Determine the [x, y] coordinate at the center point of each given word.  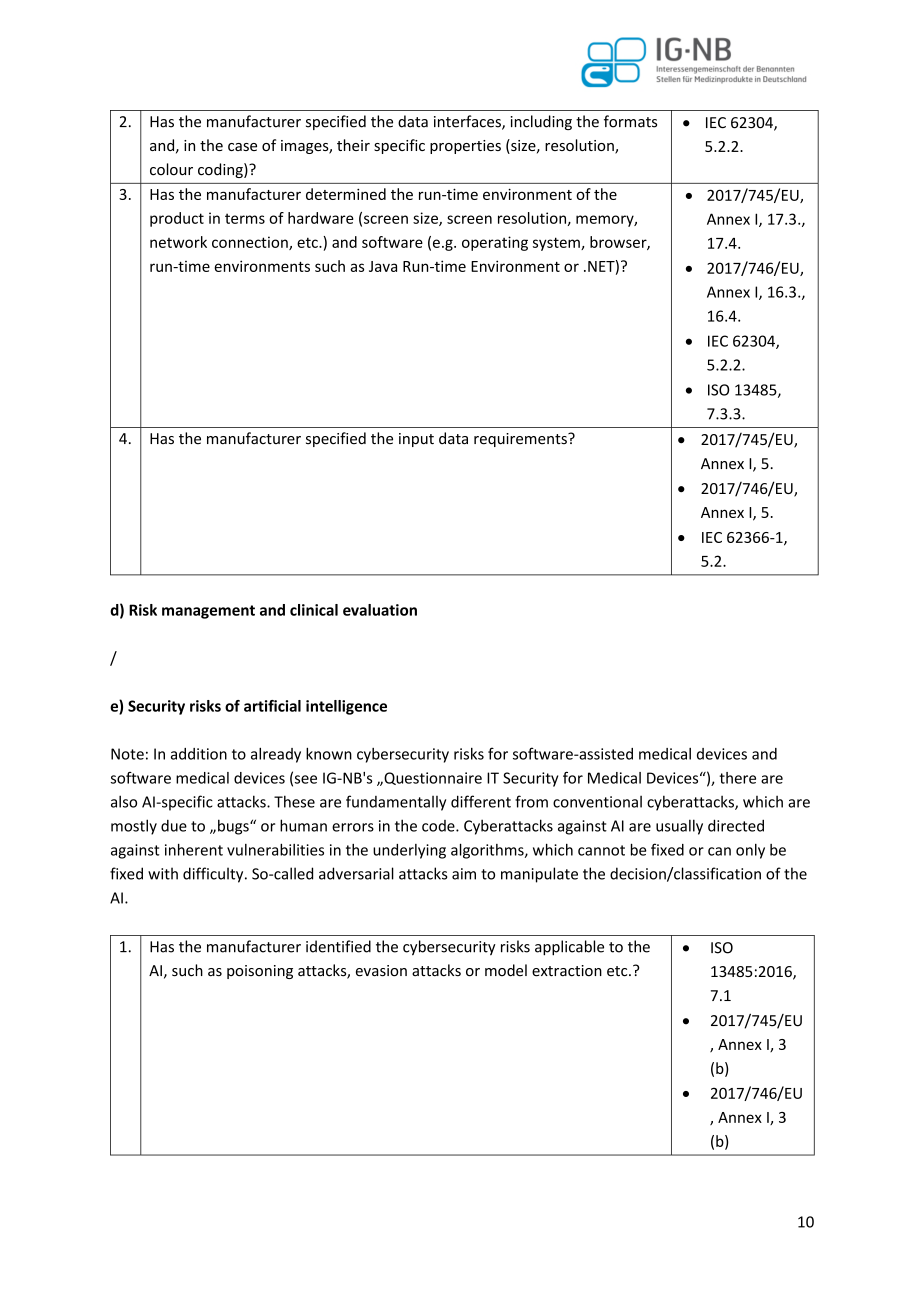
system [557, 244]
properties [465, 147]
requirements [521, 440]
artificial [272, 706]
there [737, 778]
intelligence [346, 707]
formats [630, 121]
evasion [381, 971]
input [416, 440]
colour [171, 169]
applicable [569, 948]
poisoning [260, 972]
